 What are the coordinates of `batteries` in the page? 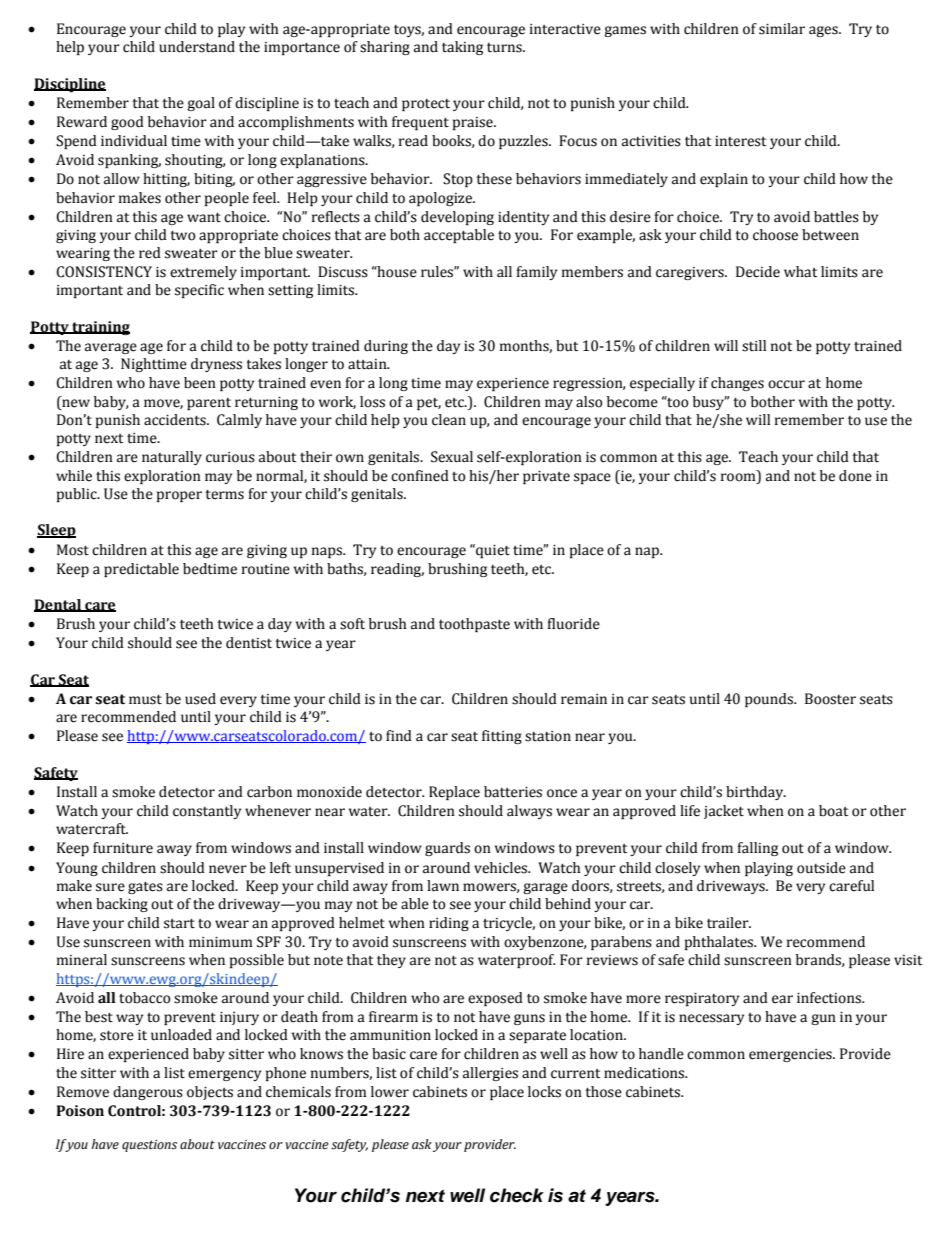 It's located at (513, 792).
